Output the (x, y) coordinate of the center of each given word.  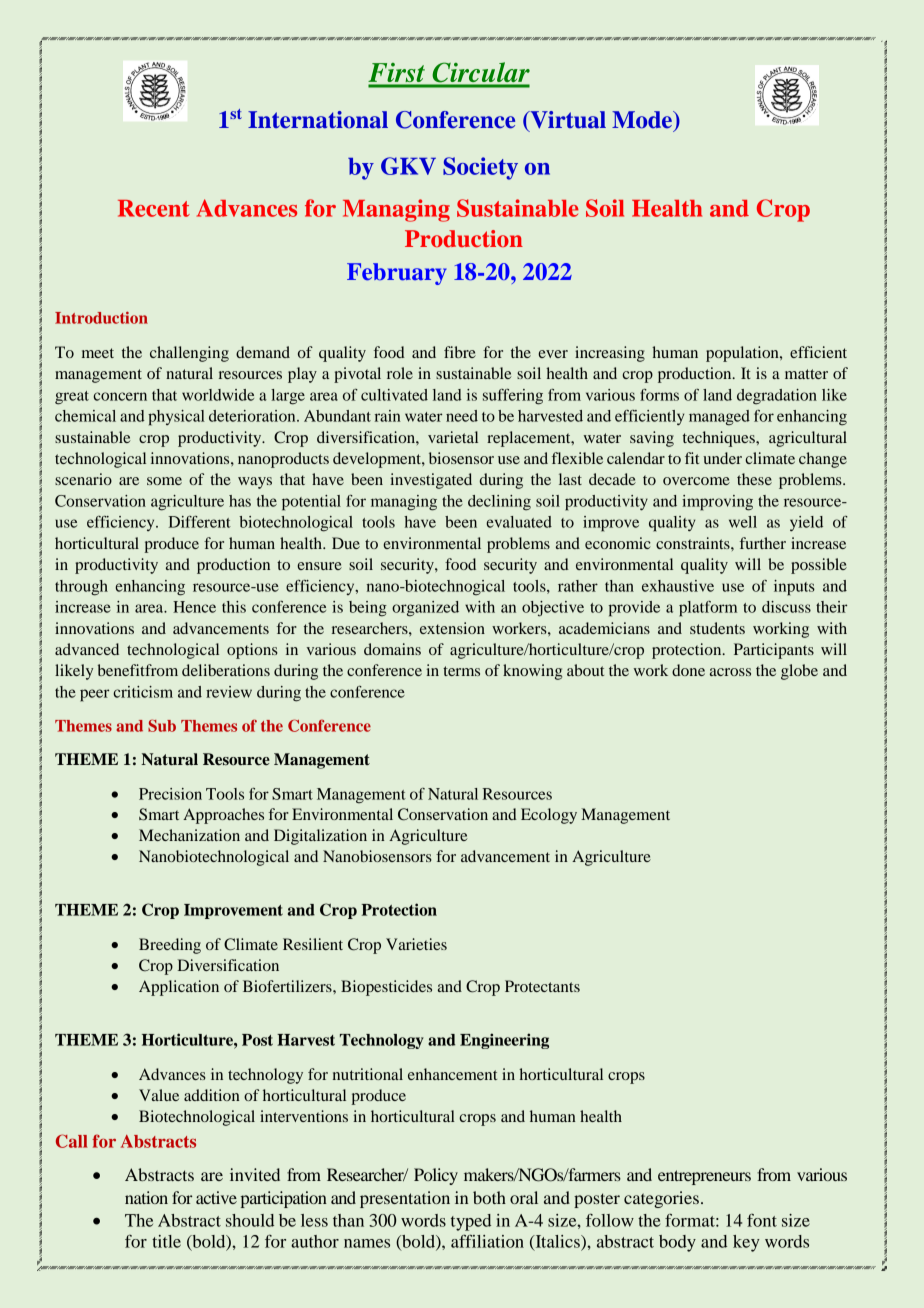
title (166, 1241)
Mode (643, 121)
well (743, 522)
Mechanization (189, 835)
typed (471, 1222)
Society (480, 168)
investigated (431, 481)
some (164, 481)
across (730, 672)
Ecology (549, 816)
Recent (154, 208)
